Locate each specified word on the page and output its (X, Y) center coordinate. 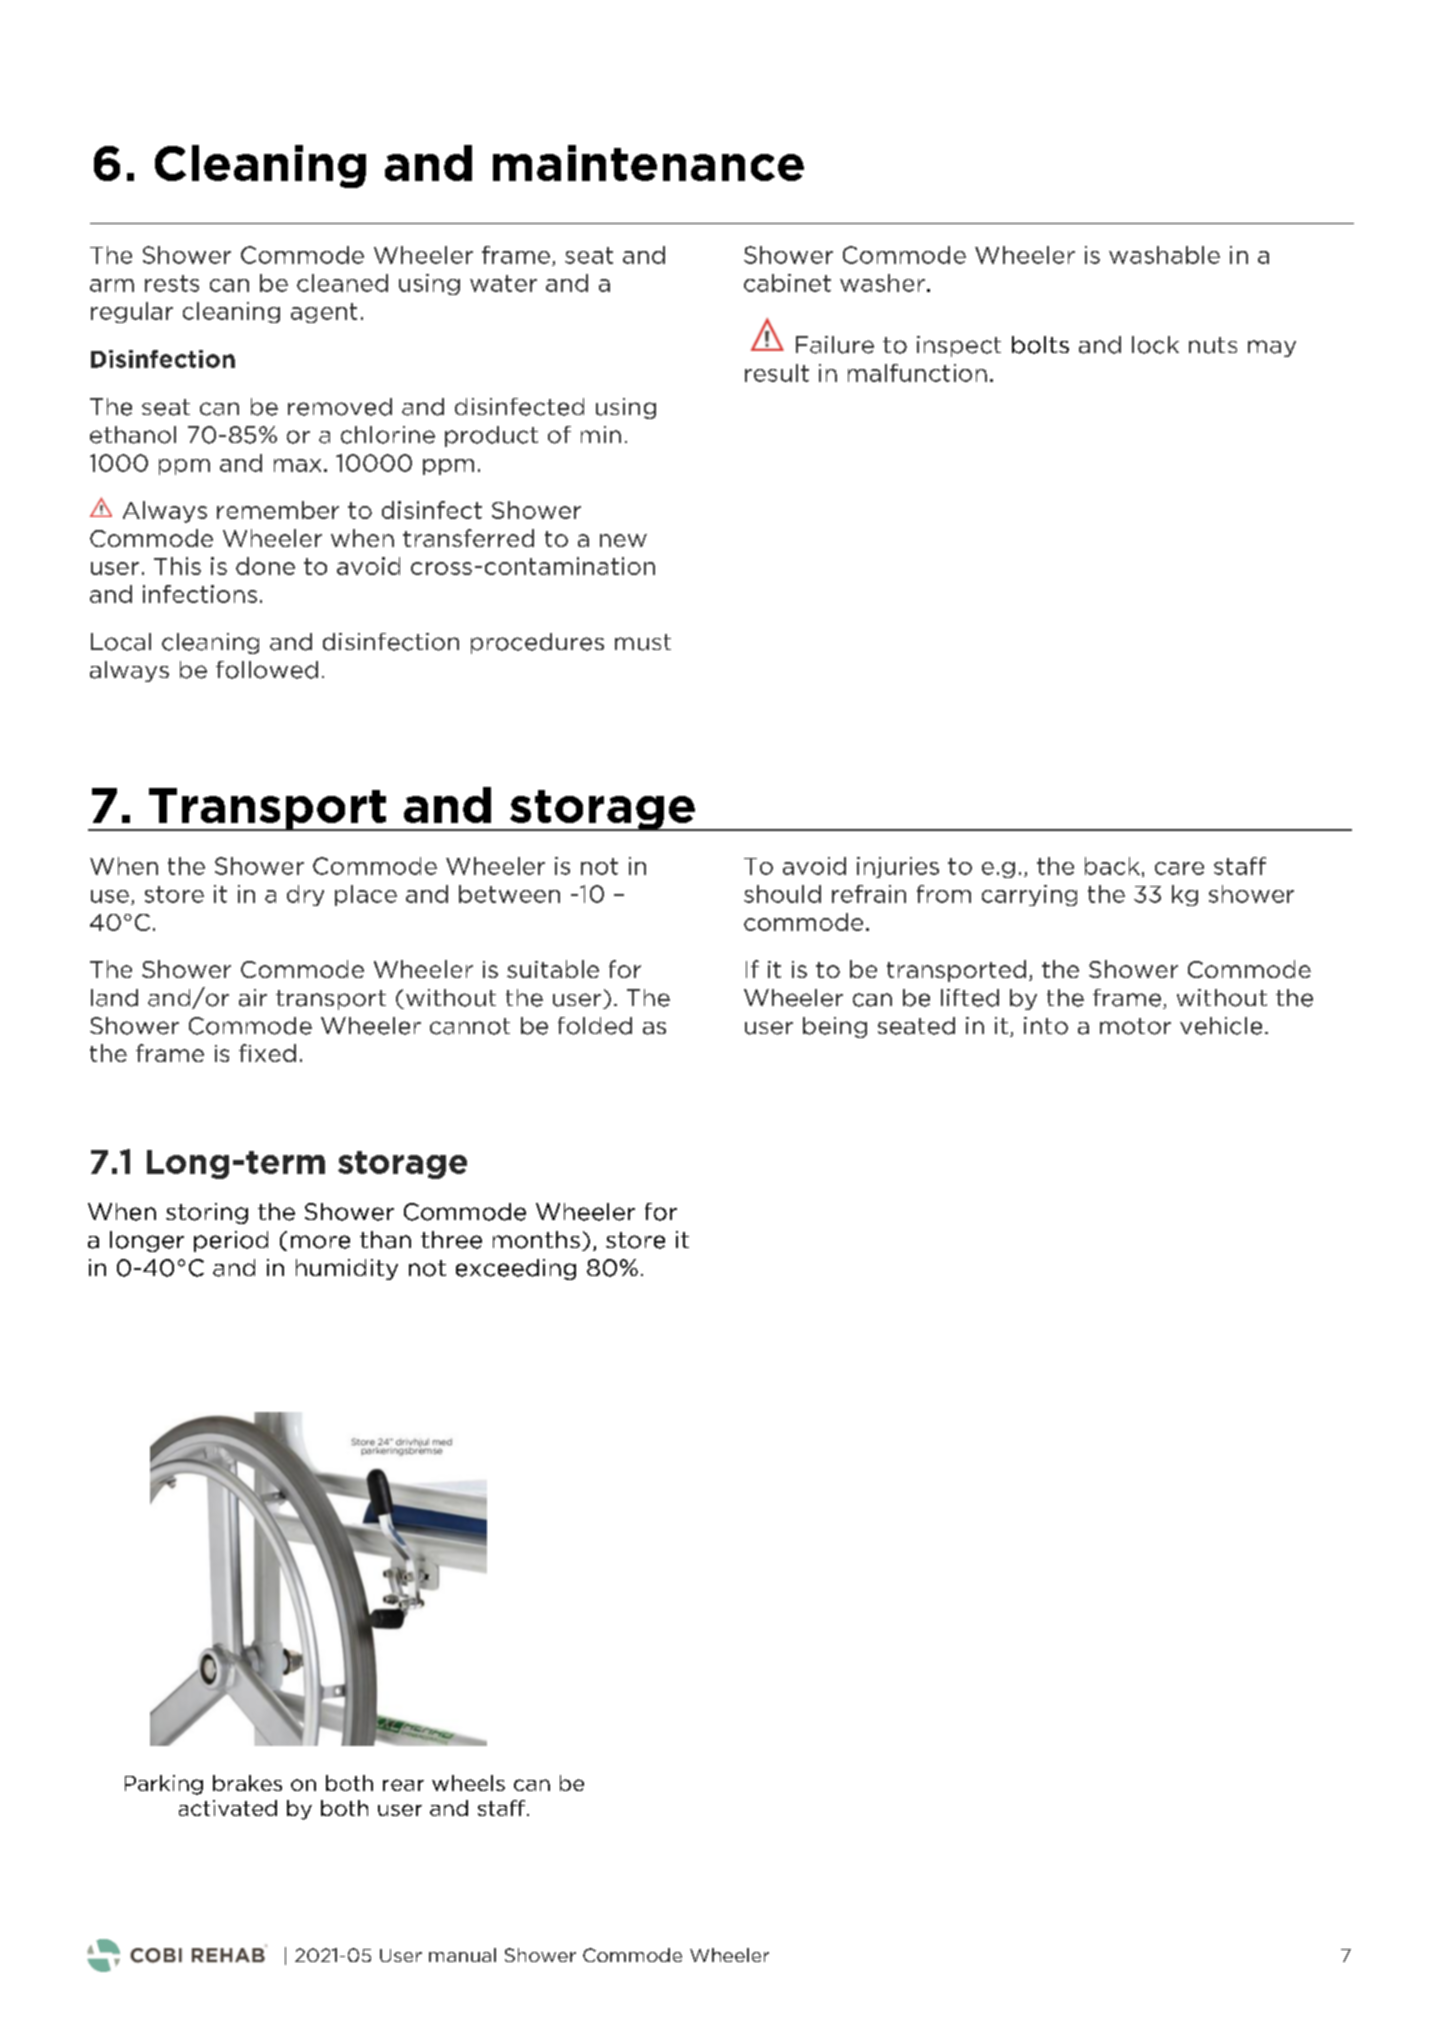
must (643, 642)
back (1112, 866)
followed (267, 670)
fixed (267, 1053)
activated (228, 1808)
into (1046, 1026)
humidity (347, 1269)
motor (1135, 1026)
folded (595, 1026)
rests (172, 283)
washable (1164, 255)
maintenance (648, 163)
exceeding (516, 1269)
